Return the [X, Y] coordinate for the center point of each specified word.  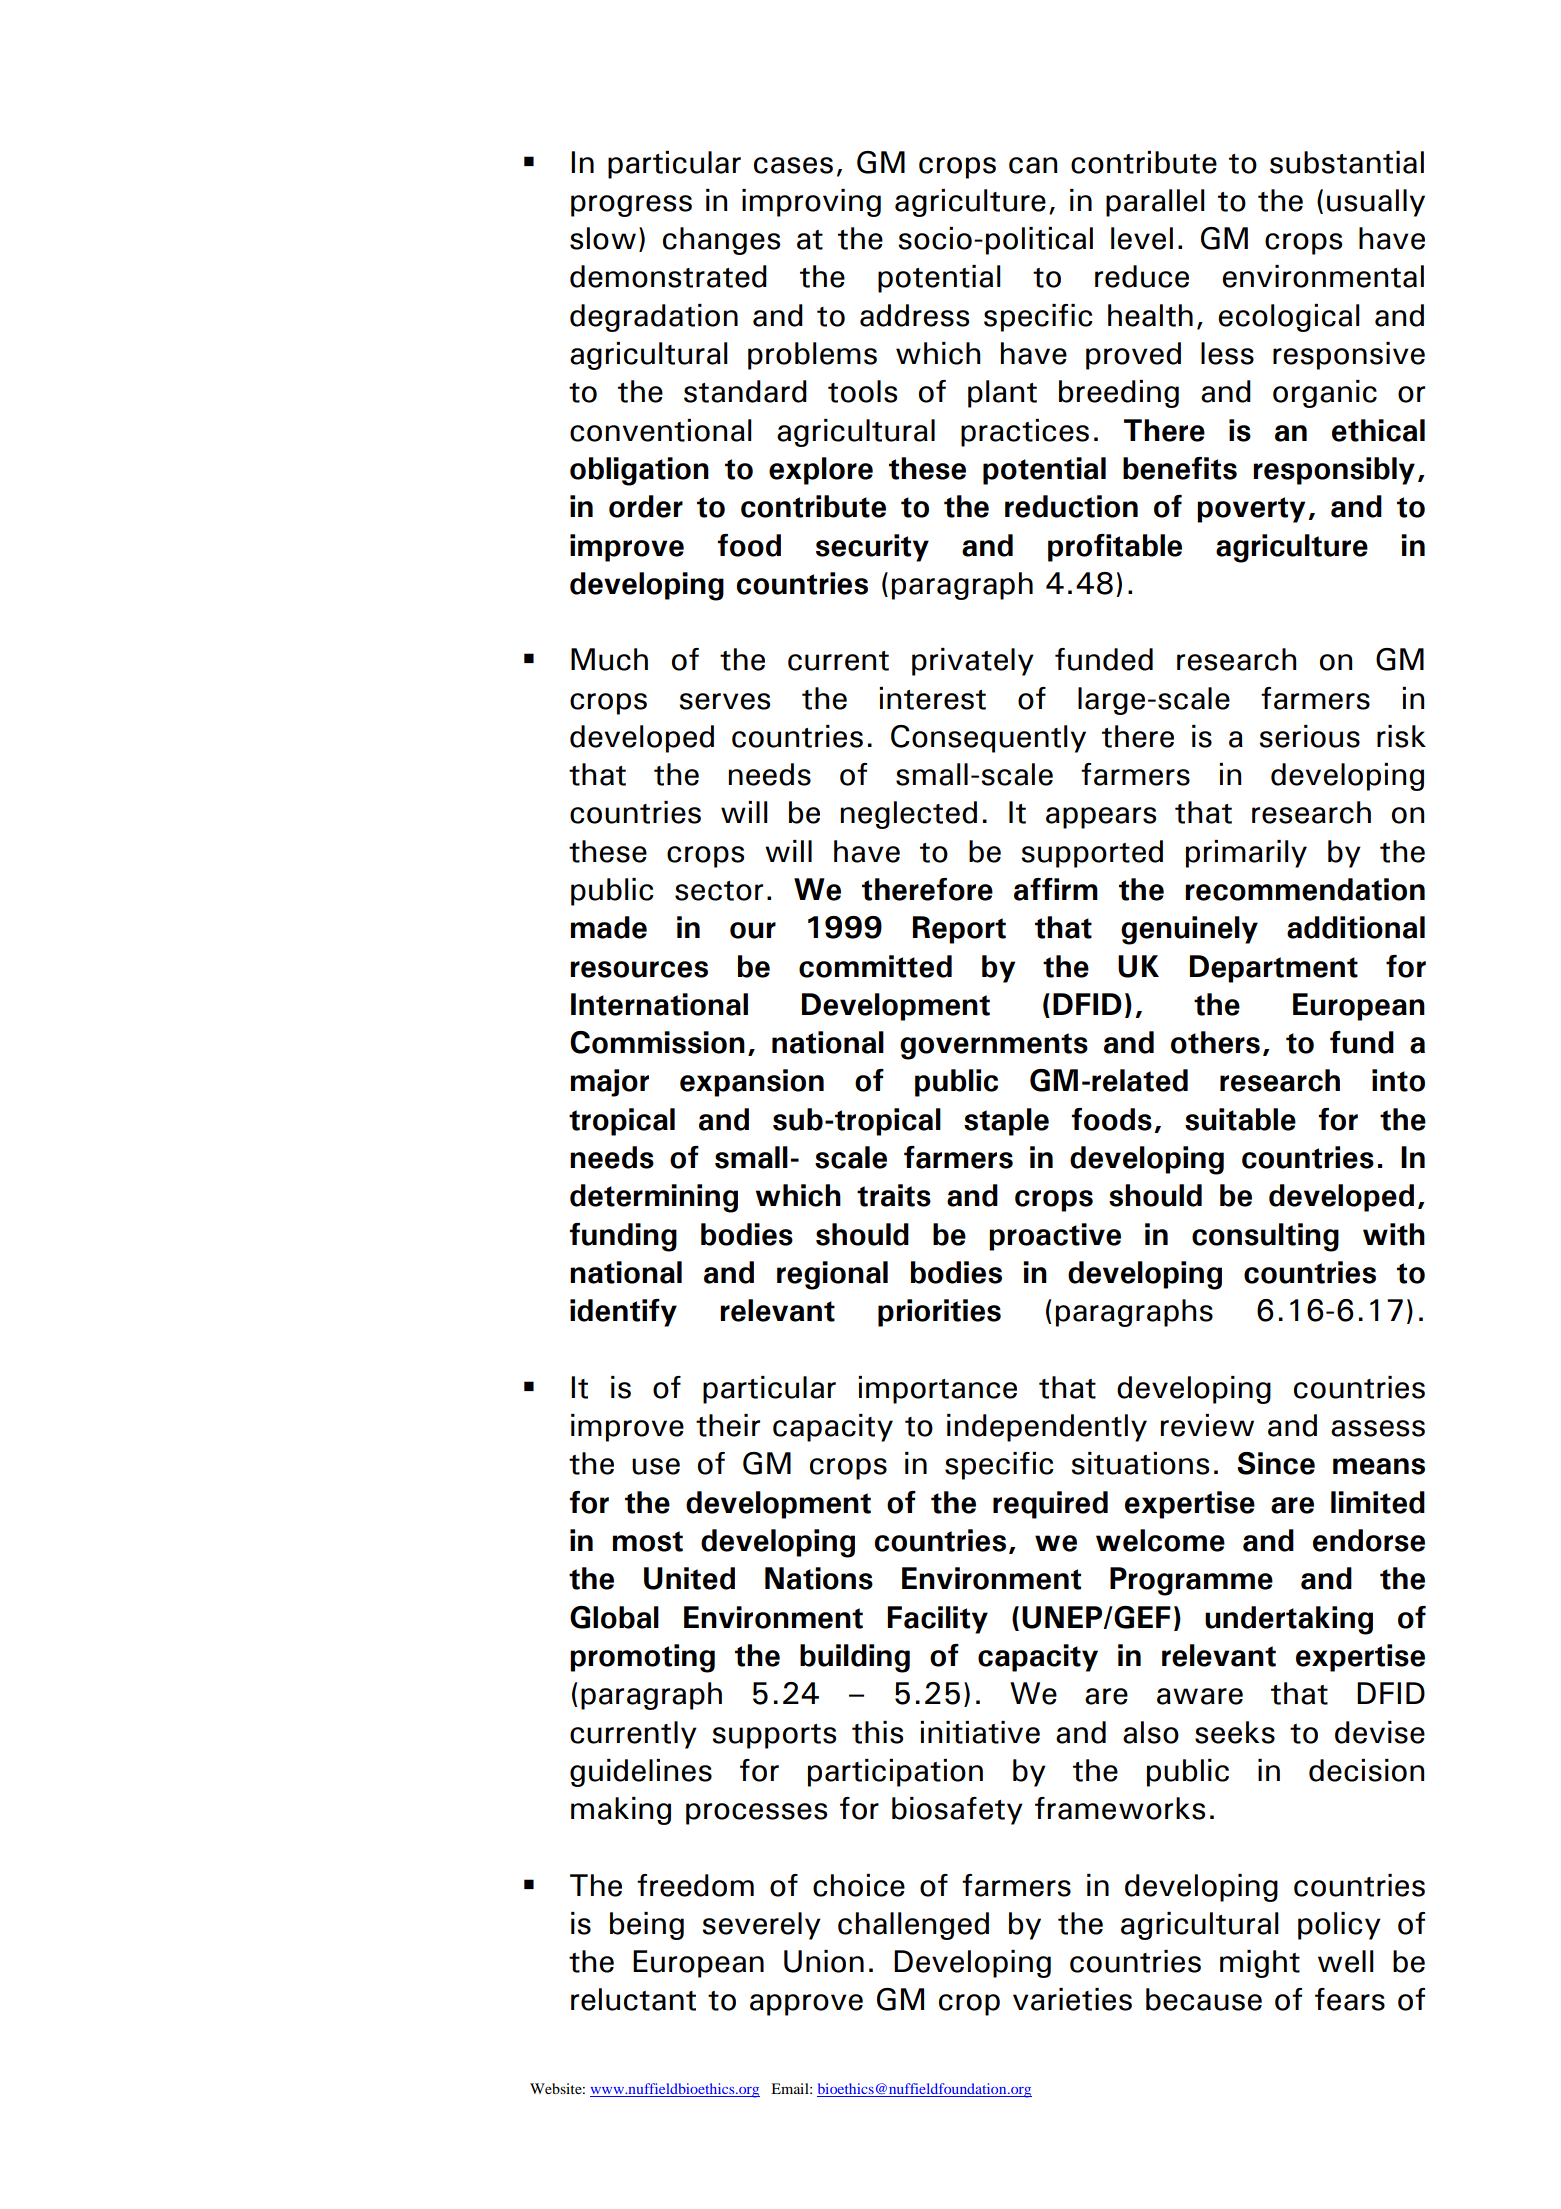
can [1033, 165]
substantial [1347, 162]
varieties [1072, 1999]
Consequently [988, 739]
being [647, 1926]
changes [721, 241]
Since [1276, 1463]
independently [1047, 1428]
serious [1309, 736]
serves [724, 701]
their [728, 1425]
